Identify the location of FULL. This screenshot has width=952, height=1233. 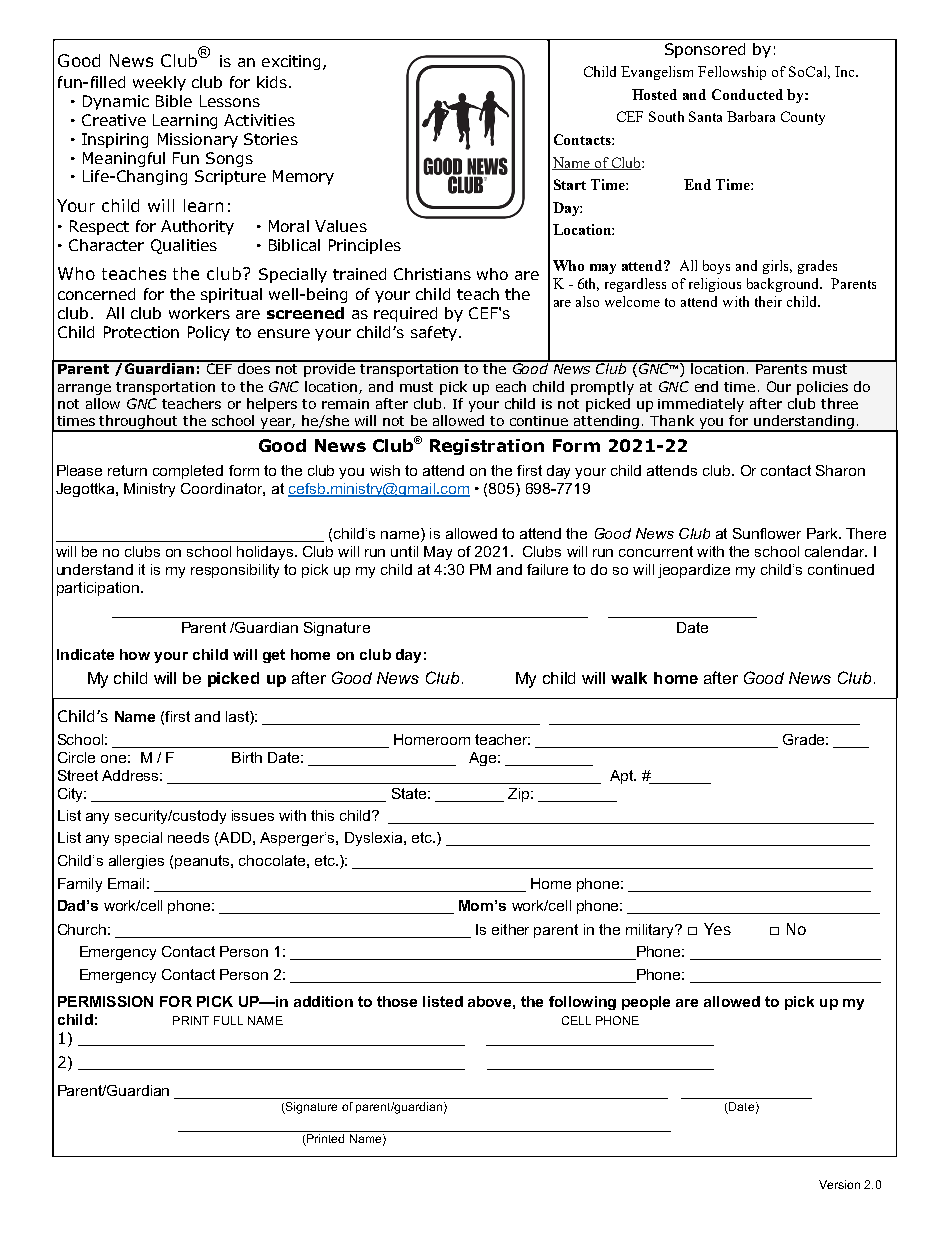
(228, 1020).
